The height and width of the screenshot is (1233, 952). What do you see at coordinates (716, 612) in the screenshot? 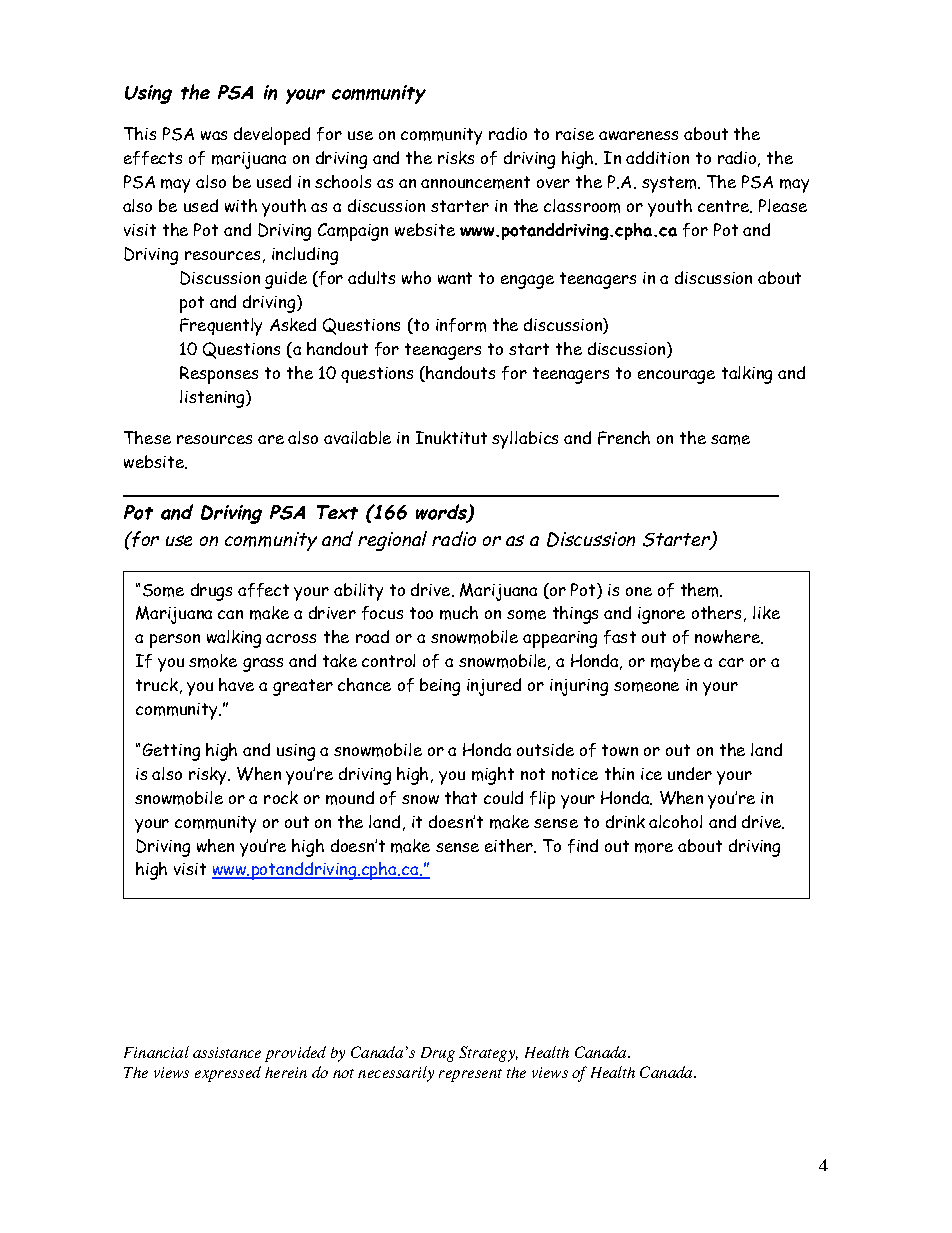
I see `others` at bounding box center [716, 612].
